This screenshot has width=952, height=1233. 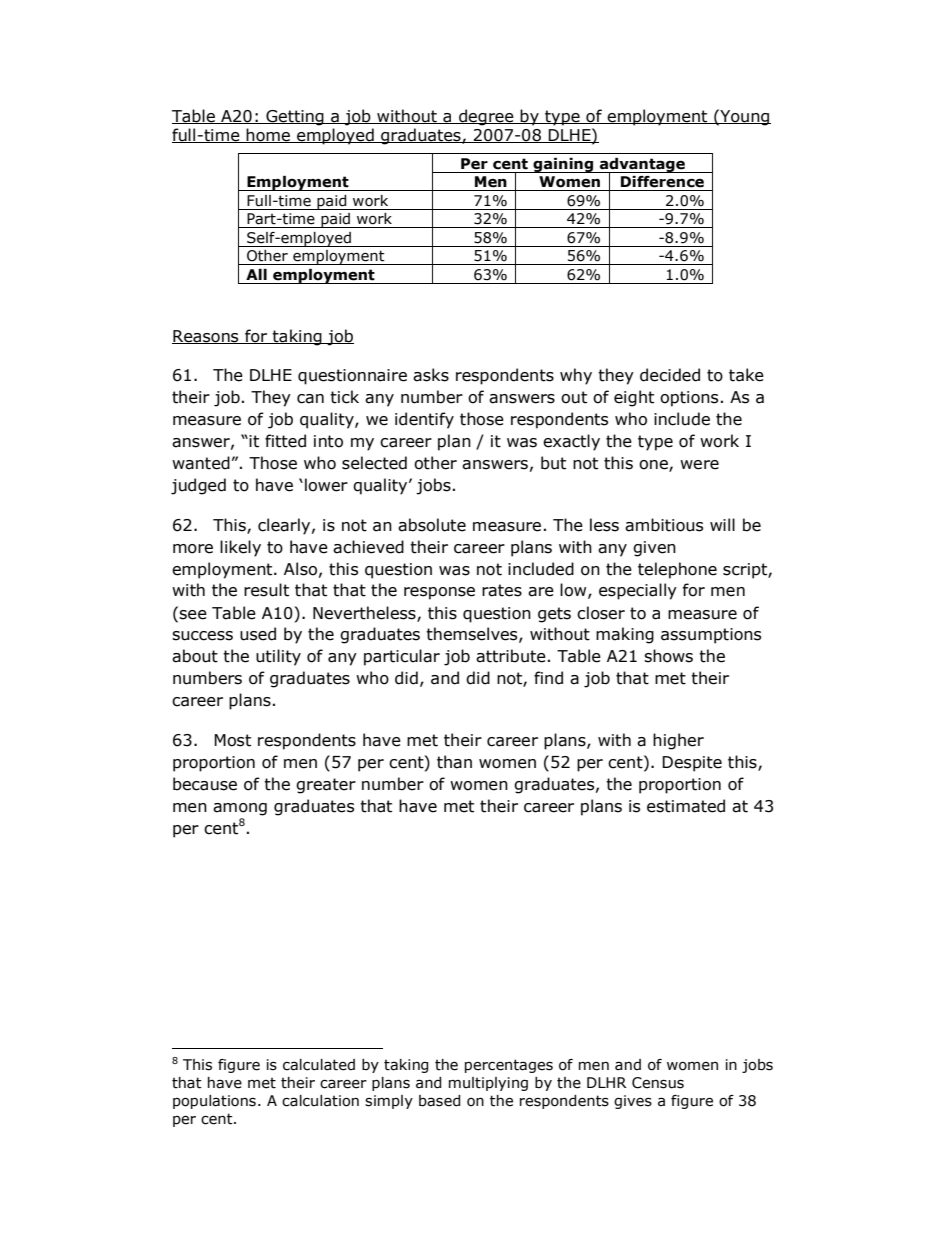 I want to click on decided, so click(x=670, y=375).
